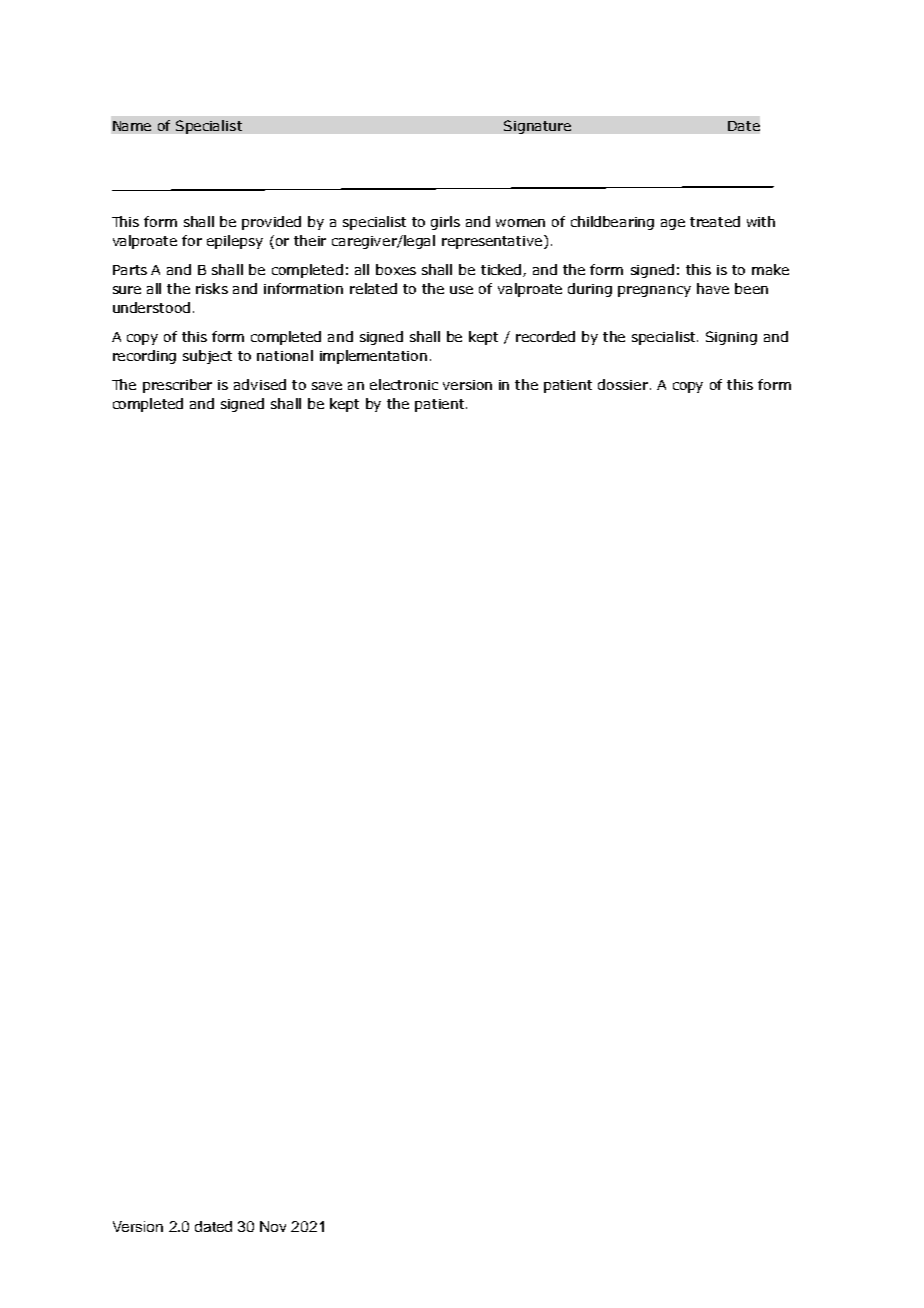 The width and height of the image is (924, 1308). I want to click on dossier, so click(624, 384).
